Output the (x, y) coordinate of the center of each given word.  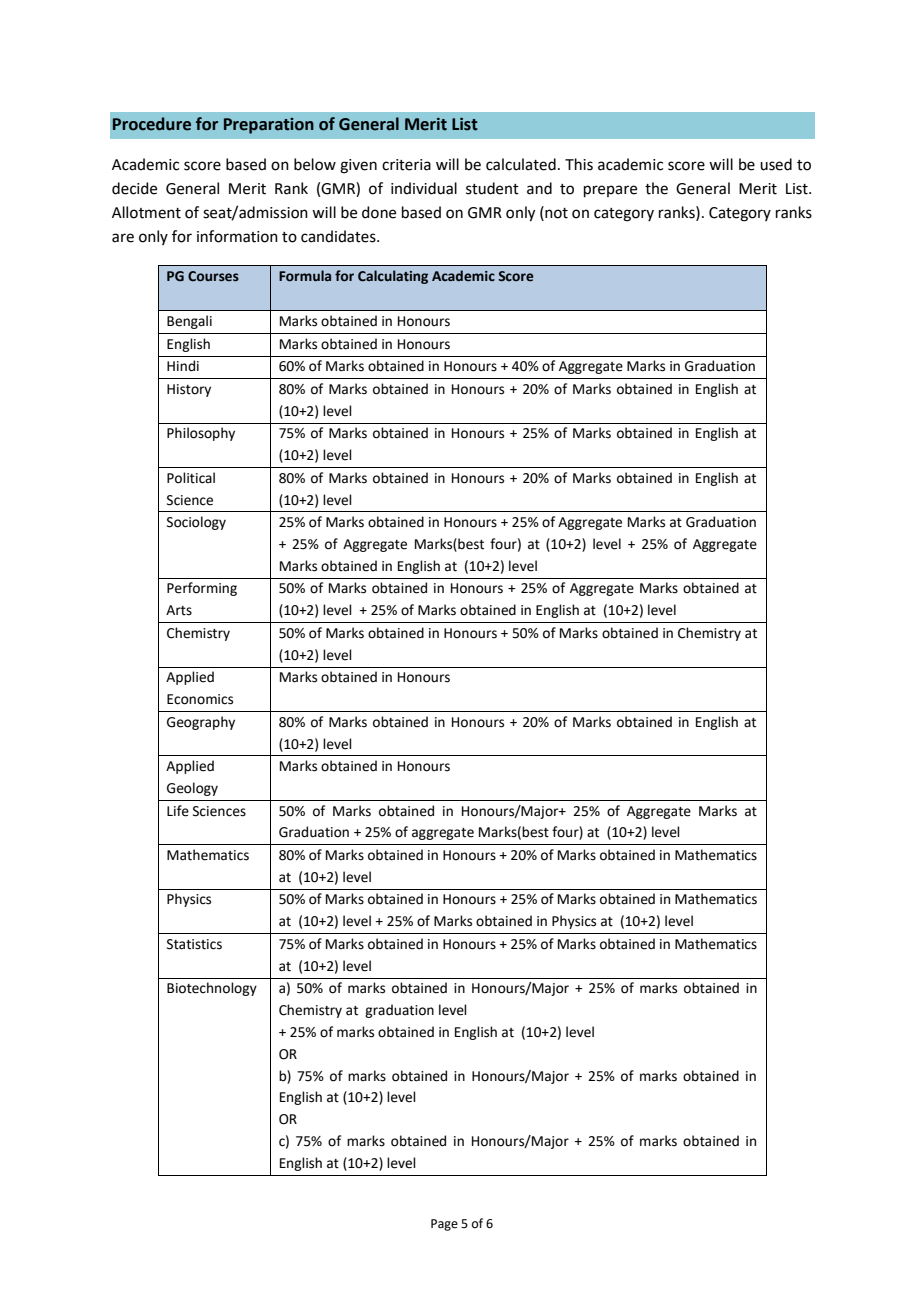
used (776, 164)
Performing (202, 589)
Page (444, 1225)
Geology (192, 789)
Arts (179, 610)
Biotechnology (212, 989)
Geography (201, 723)
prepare (610, 191)
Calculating (393, 277)
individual (424, 188)
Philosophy (201, 434)
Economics (200, 699)
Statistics (194, 944)
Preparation (269, 126)
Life (178, 811)
